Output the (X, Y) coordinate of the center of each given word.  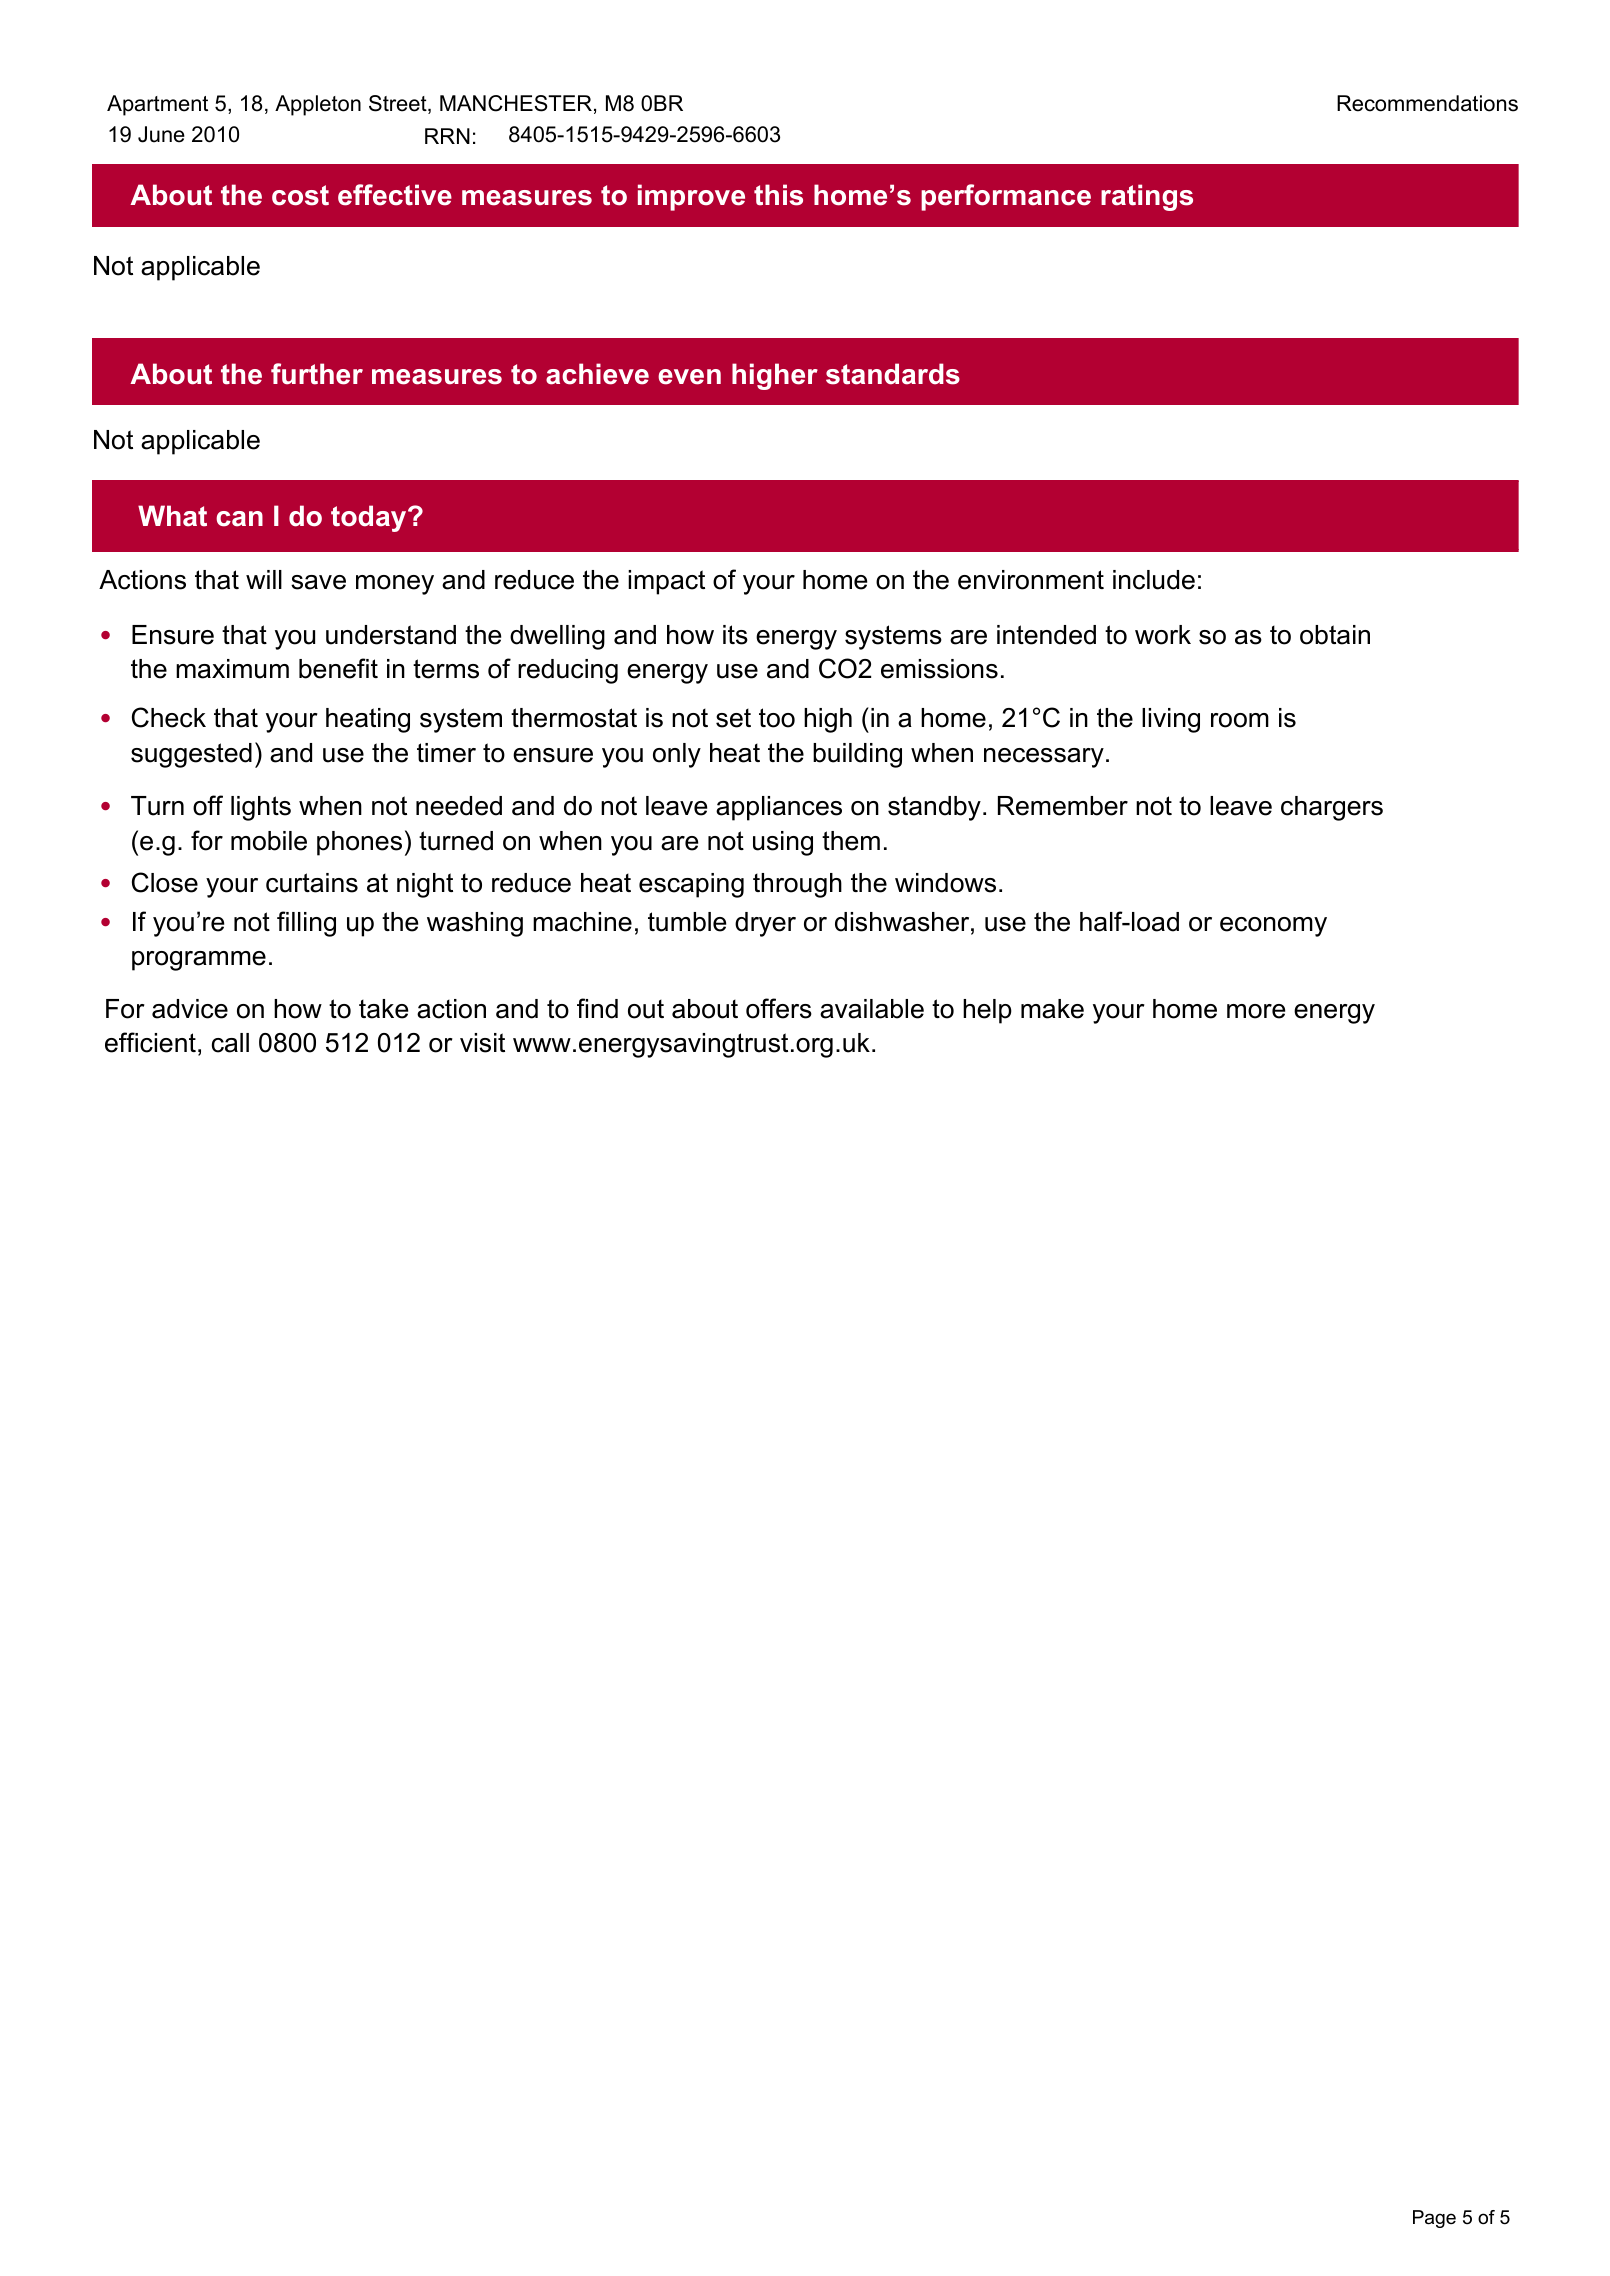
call (230, 1043)
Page (1434, 2219)
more (1256, 1011)
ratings (1147, 197)
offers (779, 1008)
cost (300, 195)
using (783, 843)
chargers (1332, 808)
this (778, 195)
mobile (269, 841)
